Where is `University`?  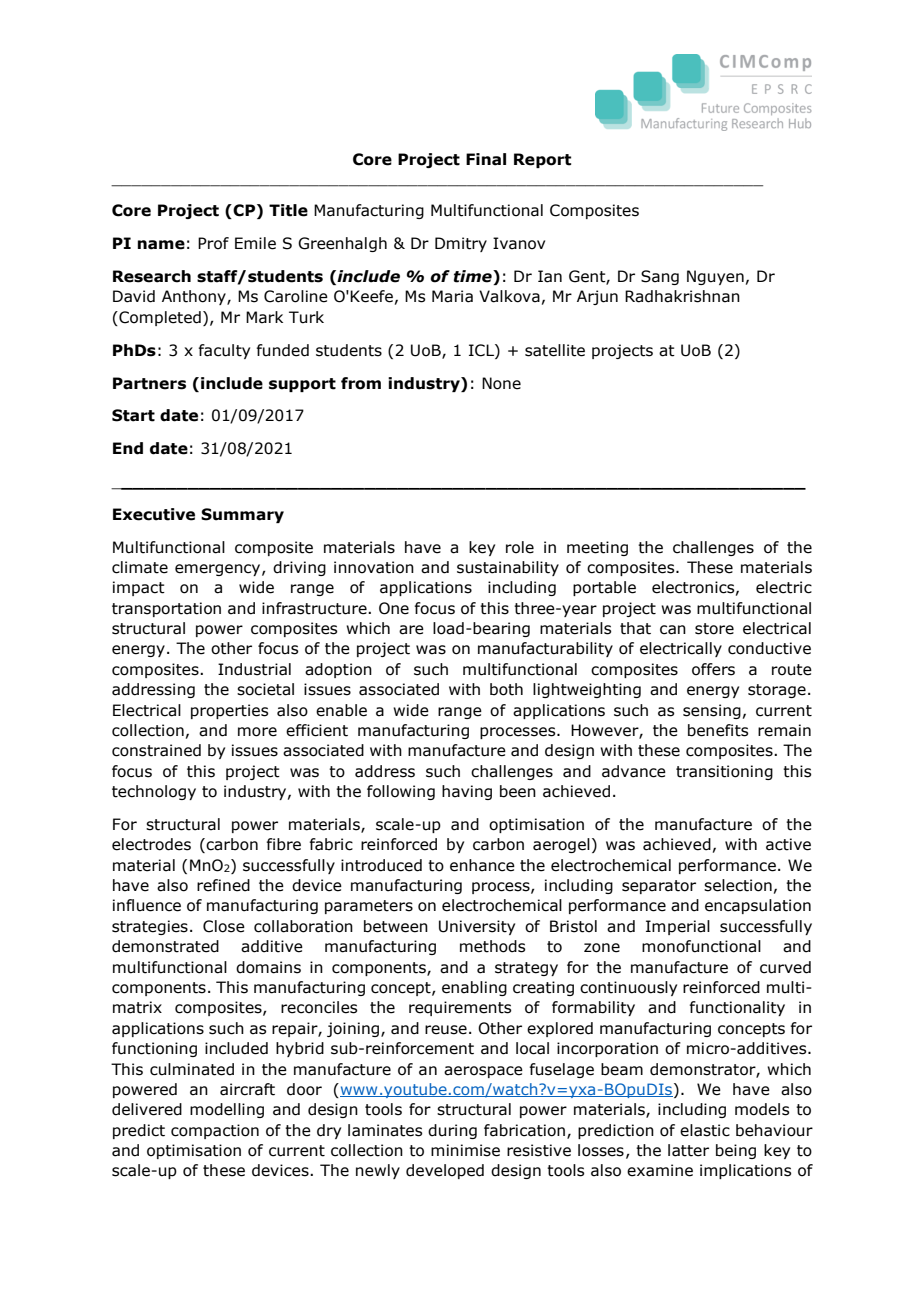 University is located at coordinates (477, 927).
